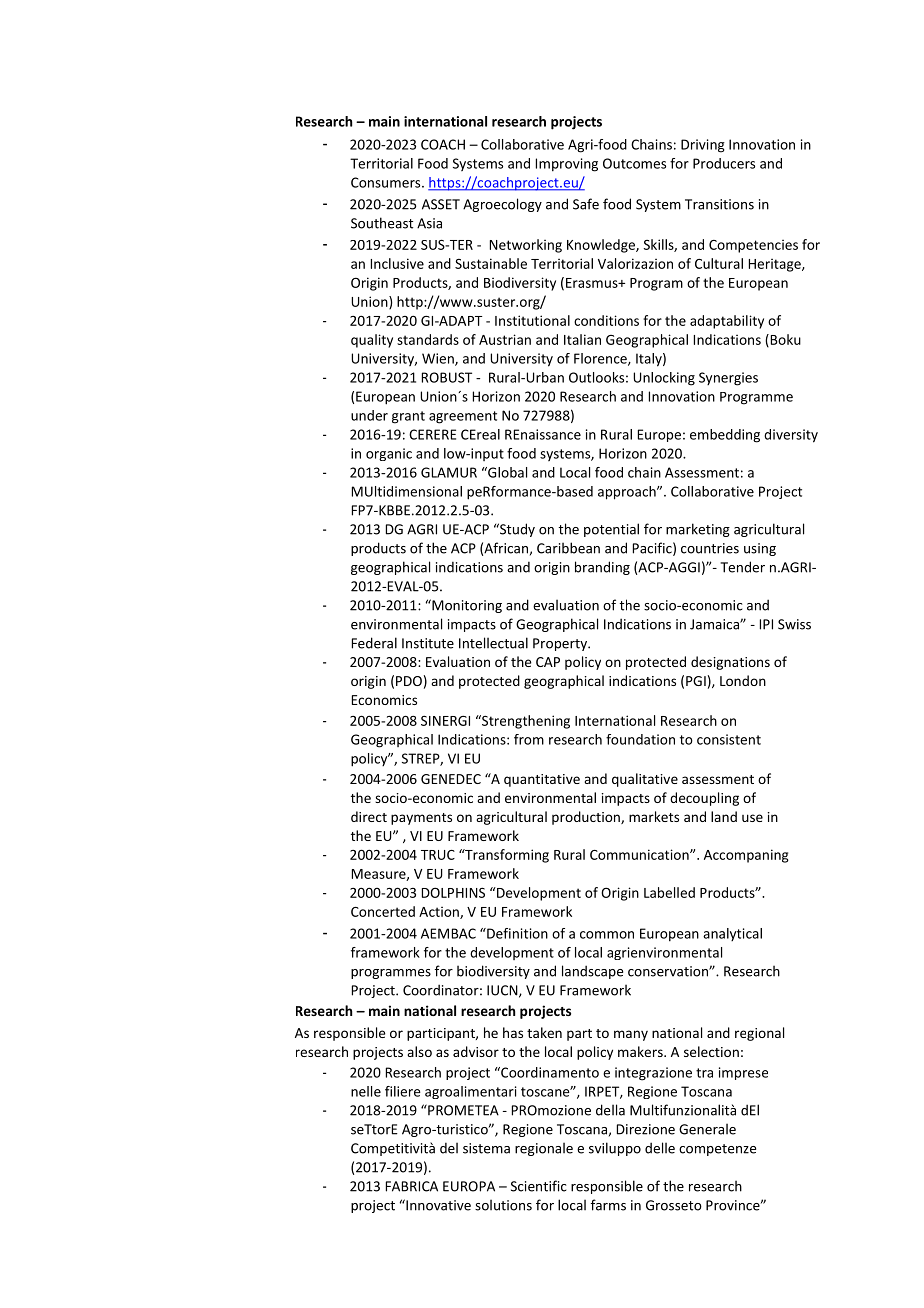 The image size is (924, 1308). What do you see at coordinates (582, 339) in the document?
I see `Italian` at bounding box center [582, 339].
